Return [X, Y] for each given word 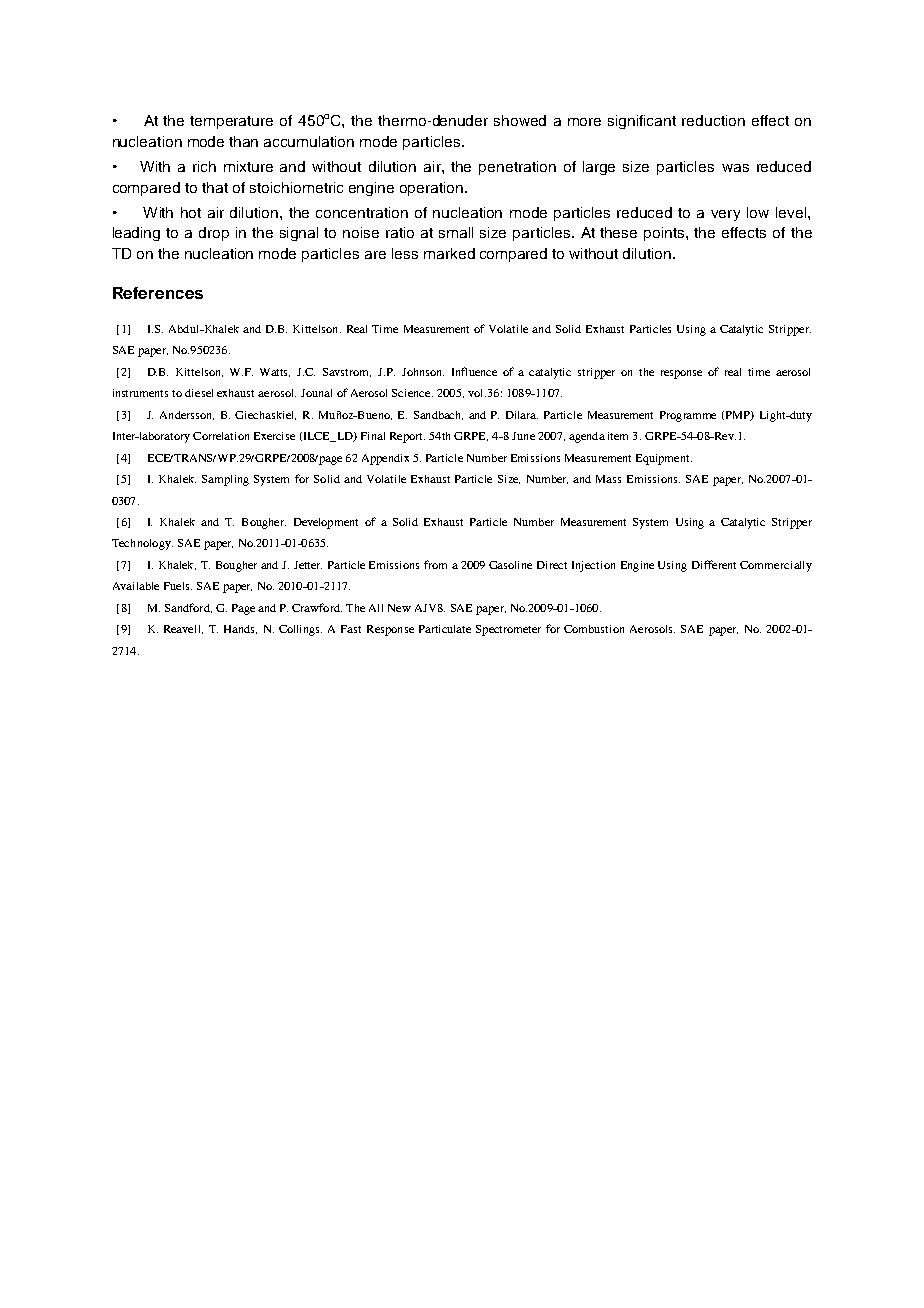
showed [520, 120]
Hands [240, 629]
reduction [713, 120]
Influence [474, 371]
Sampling [225, 480]
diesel [199, 393]
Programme [688, 416]
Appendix [385, 459]
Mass [608, 479]
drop [214, 234]
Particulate [445, 629]
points [665, 234]
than [243, 141]
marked [449, 253]
